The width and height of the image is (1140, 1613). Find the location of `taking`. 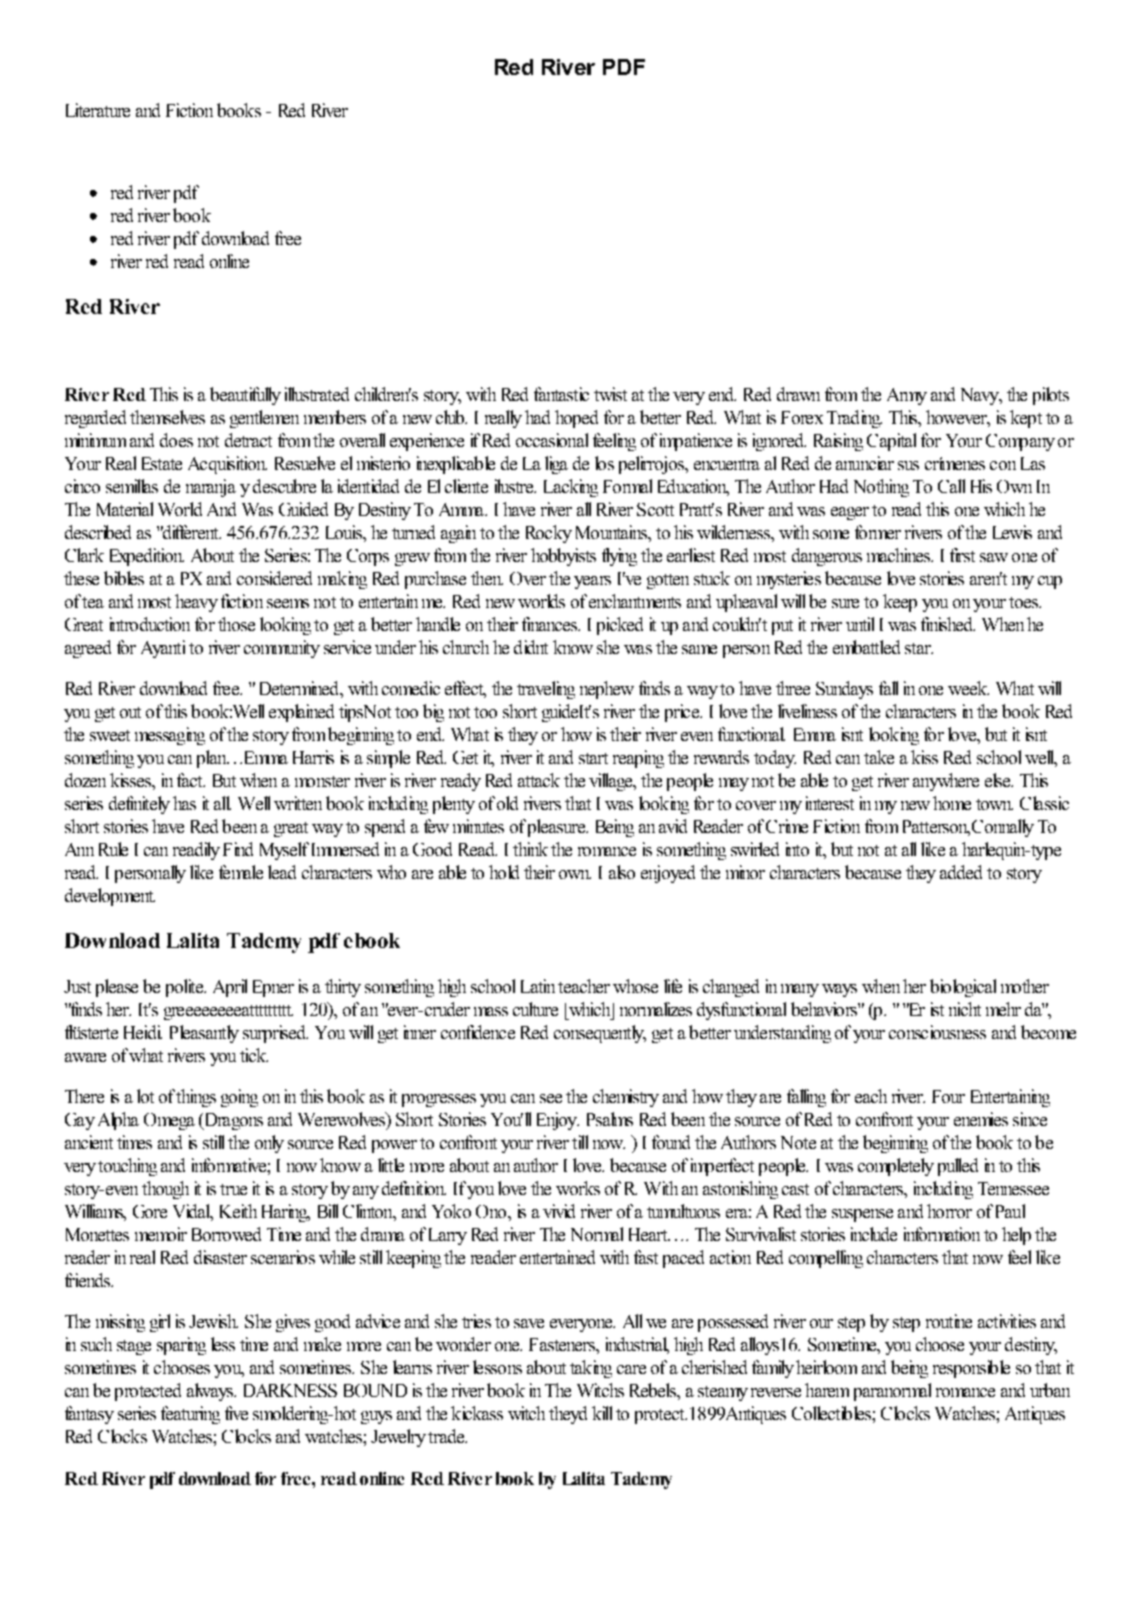

taking is located at coordinates (591, 1369).
